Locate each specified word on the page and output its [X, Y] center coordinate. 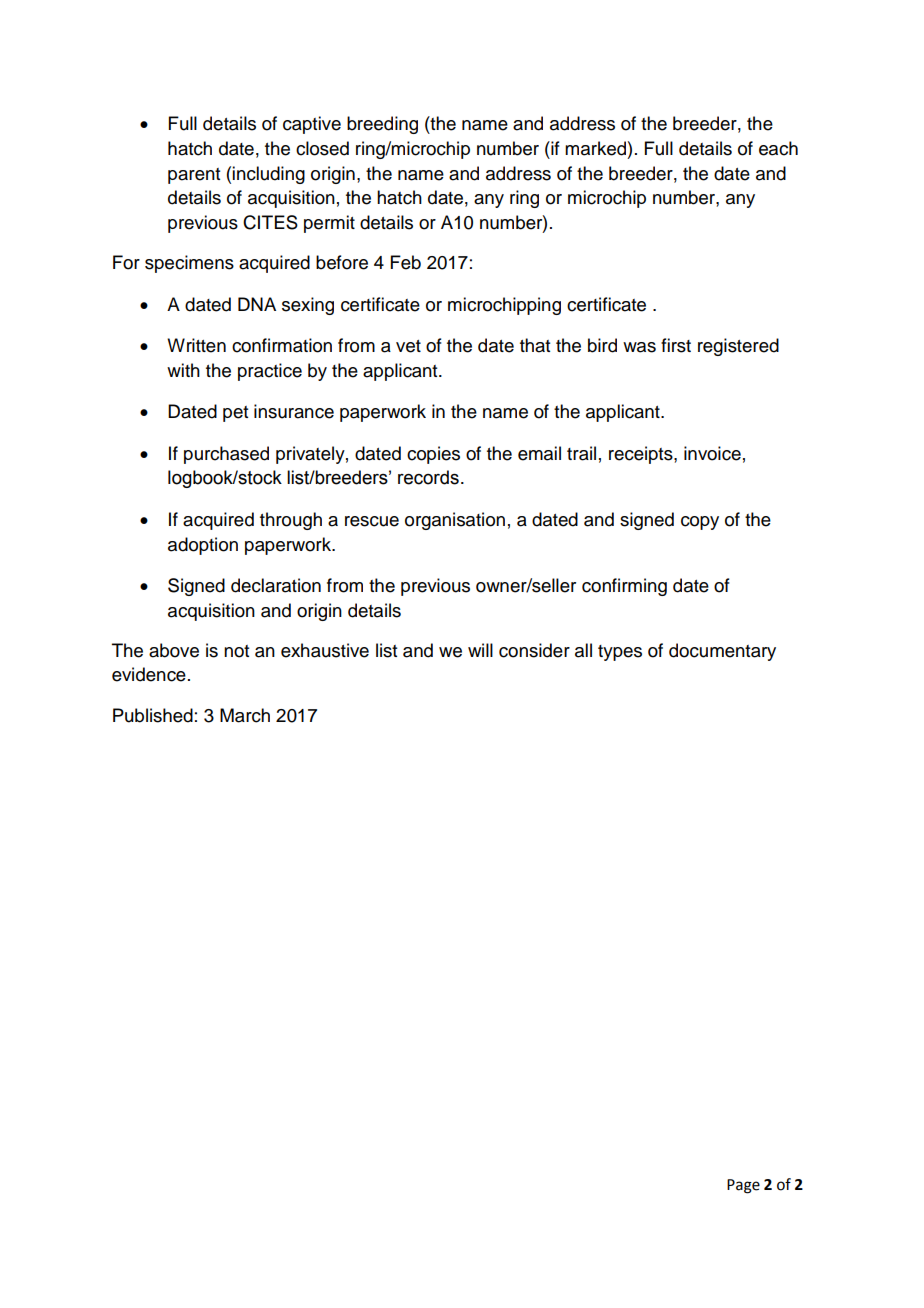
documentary [722, 652]
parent [194, 176]
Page [743, 1186]
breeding [382, 125]
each [778, 148]
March [245, 715]
